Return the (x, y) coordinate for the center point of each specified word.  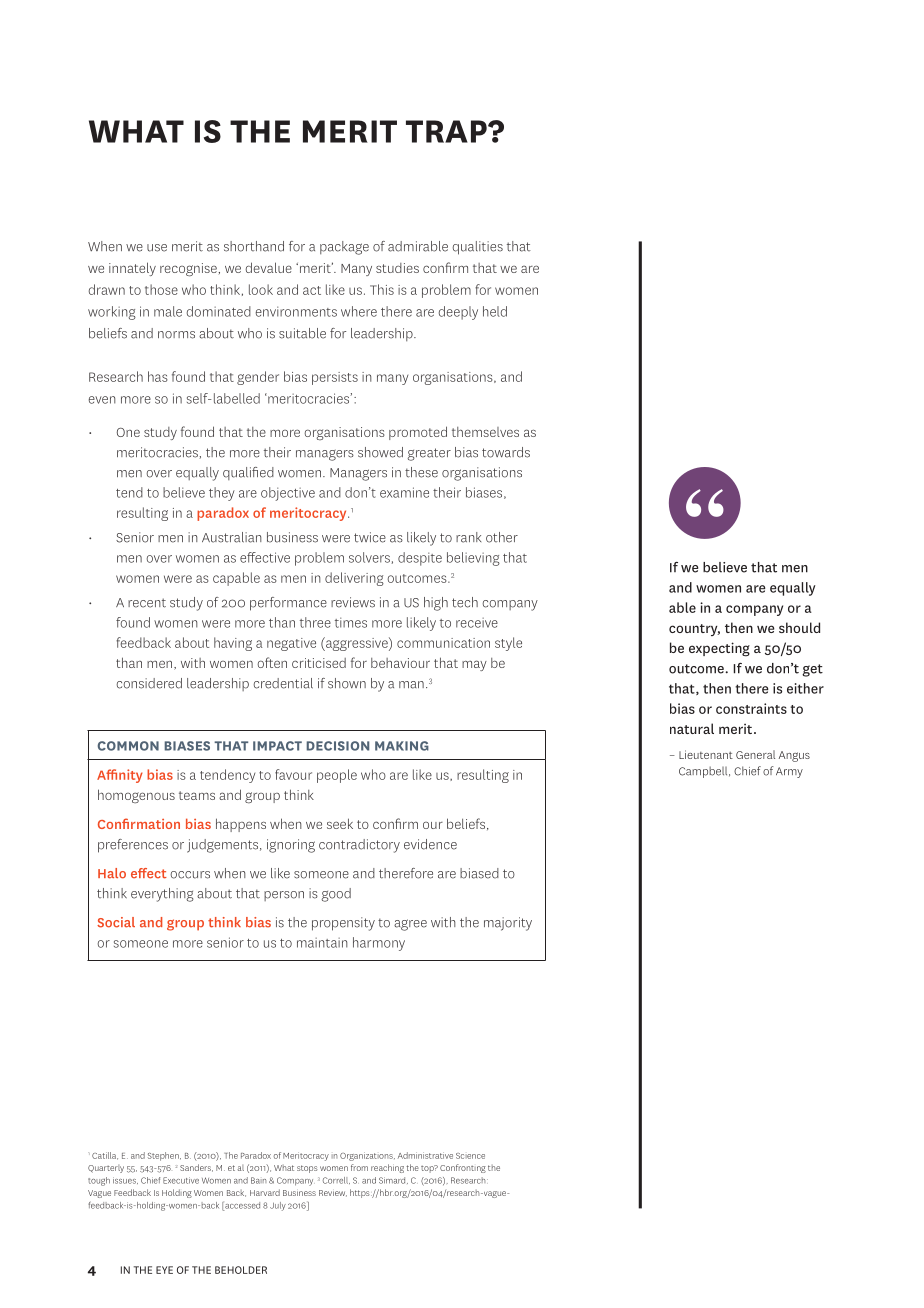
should (799, 627)
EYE (164, 1270)
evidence (430, 844)
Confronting (463, 1168)
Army (789, 772)
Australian (232, 537)
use (157, 248)
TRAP (447, 131)
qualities (478, 248)
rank (468, 537)
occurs (190, 875)
